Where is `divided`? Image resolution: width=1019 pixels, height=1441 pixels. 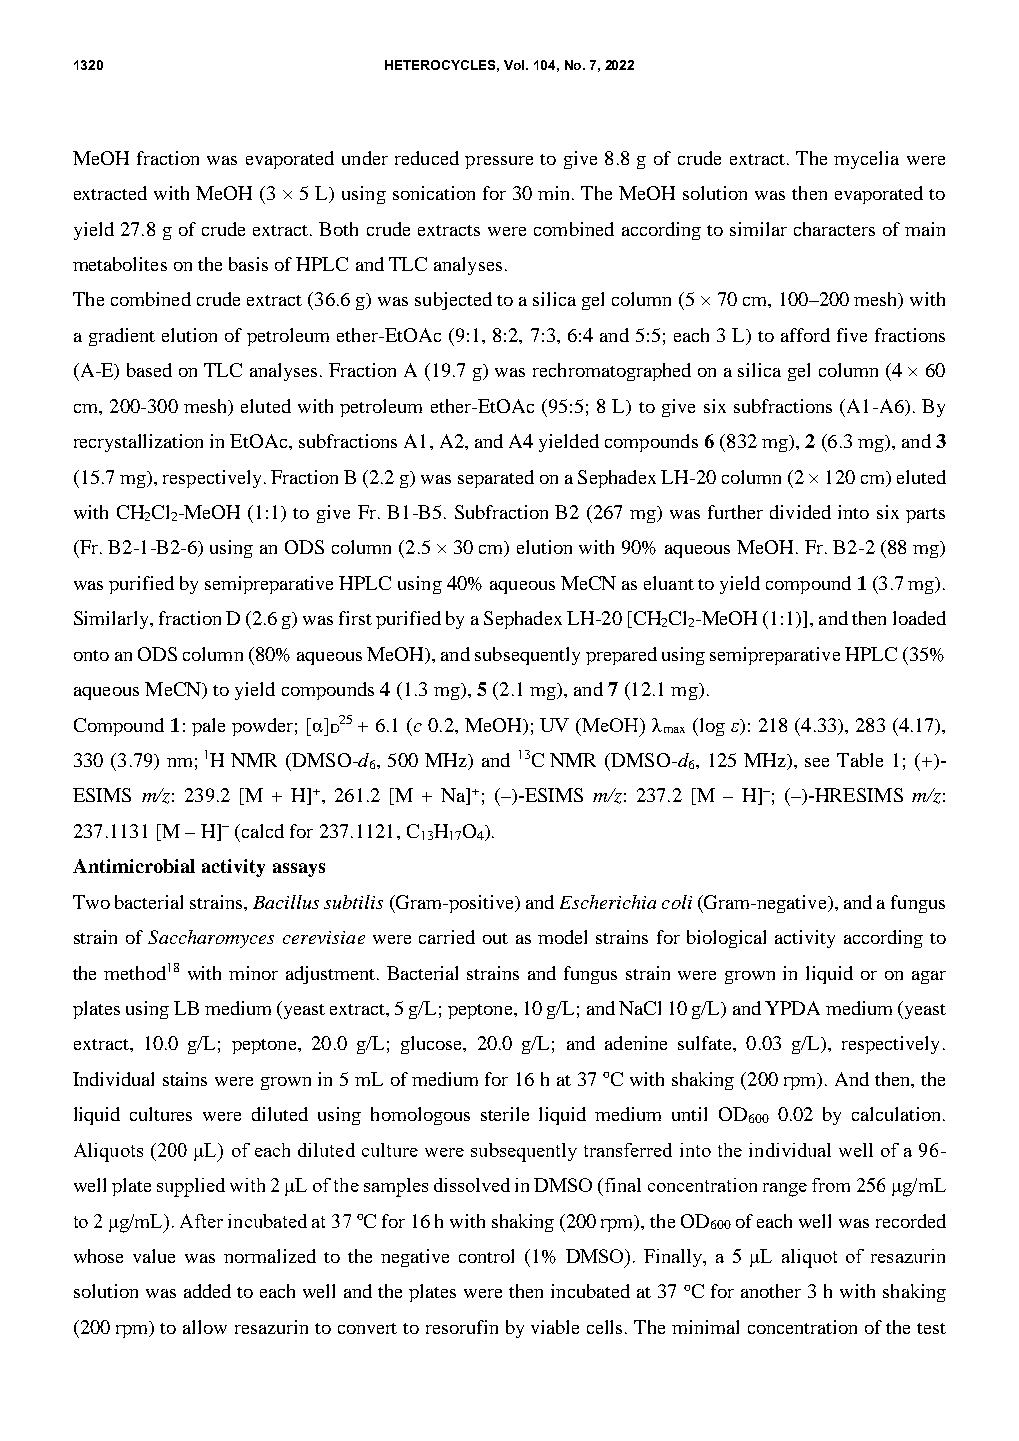
divided is located at coordinates (800, 512).
